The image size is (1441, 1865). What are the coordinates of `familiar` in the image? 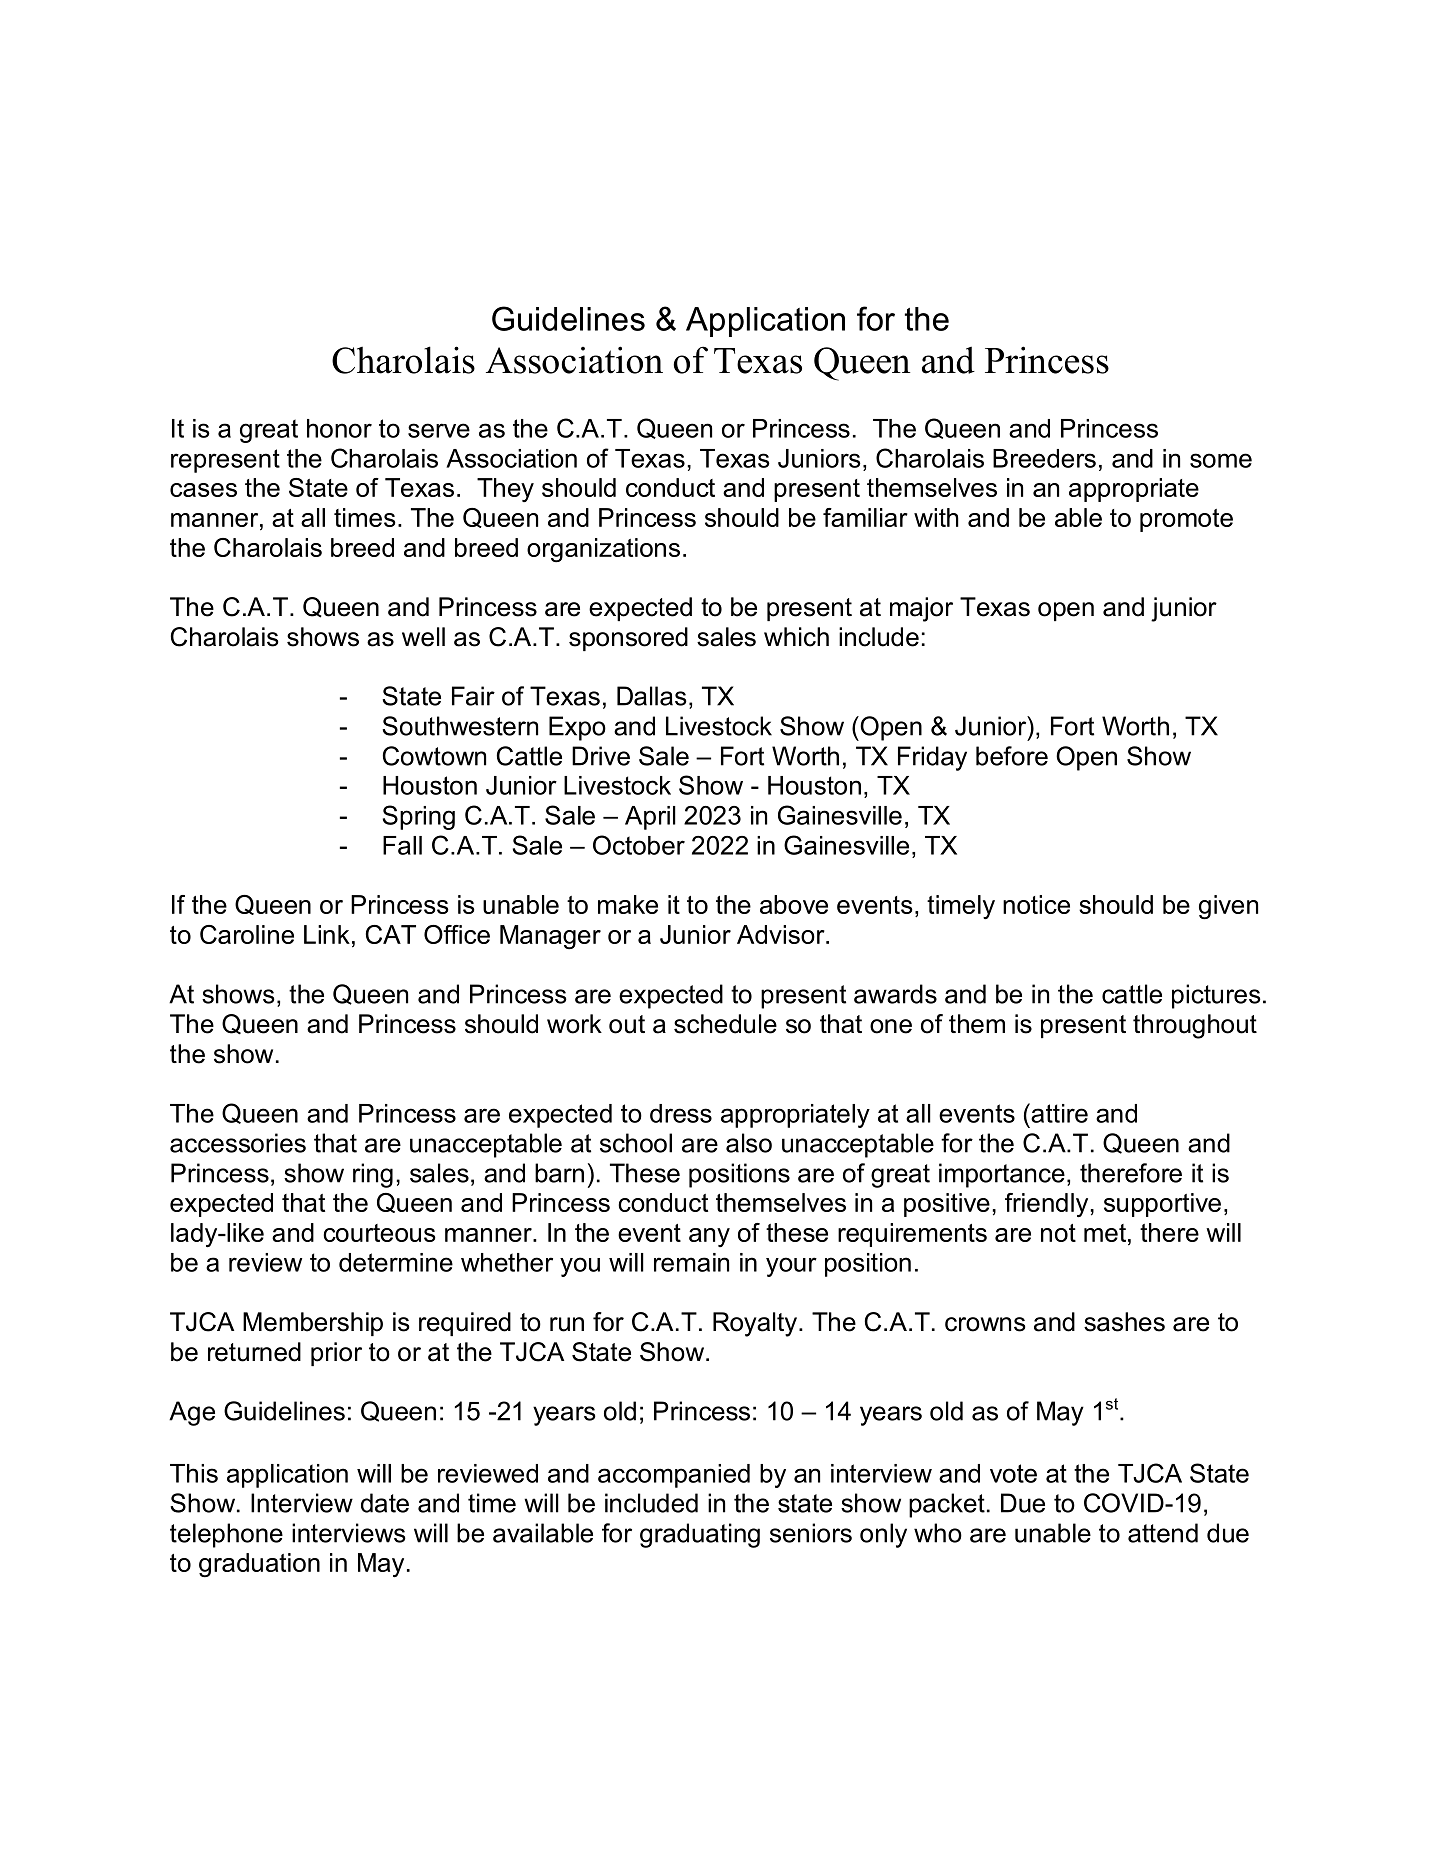 It's located at (865, 517).
